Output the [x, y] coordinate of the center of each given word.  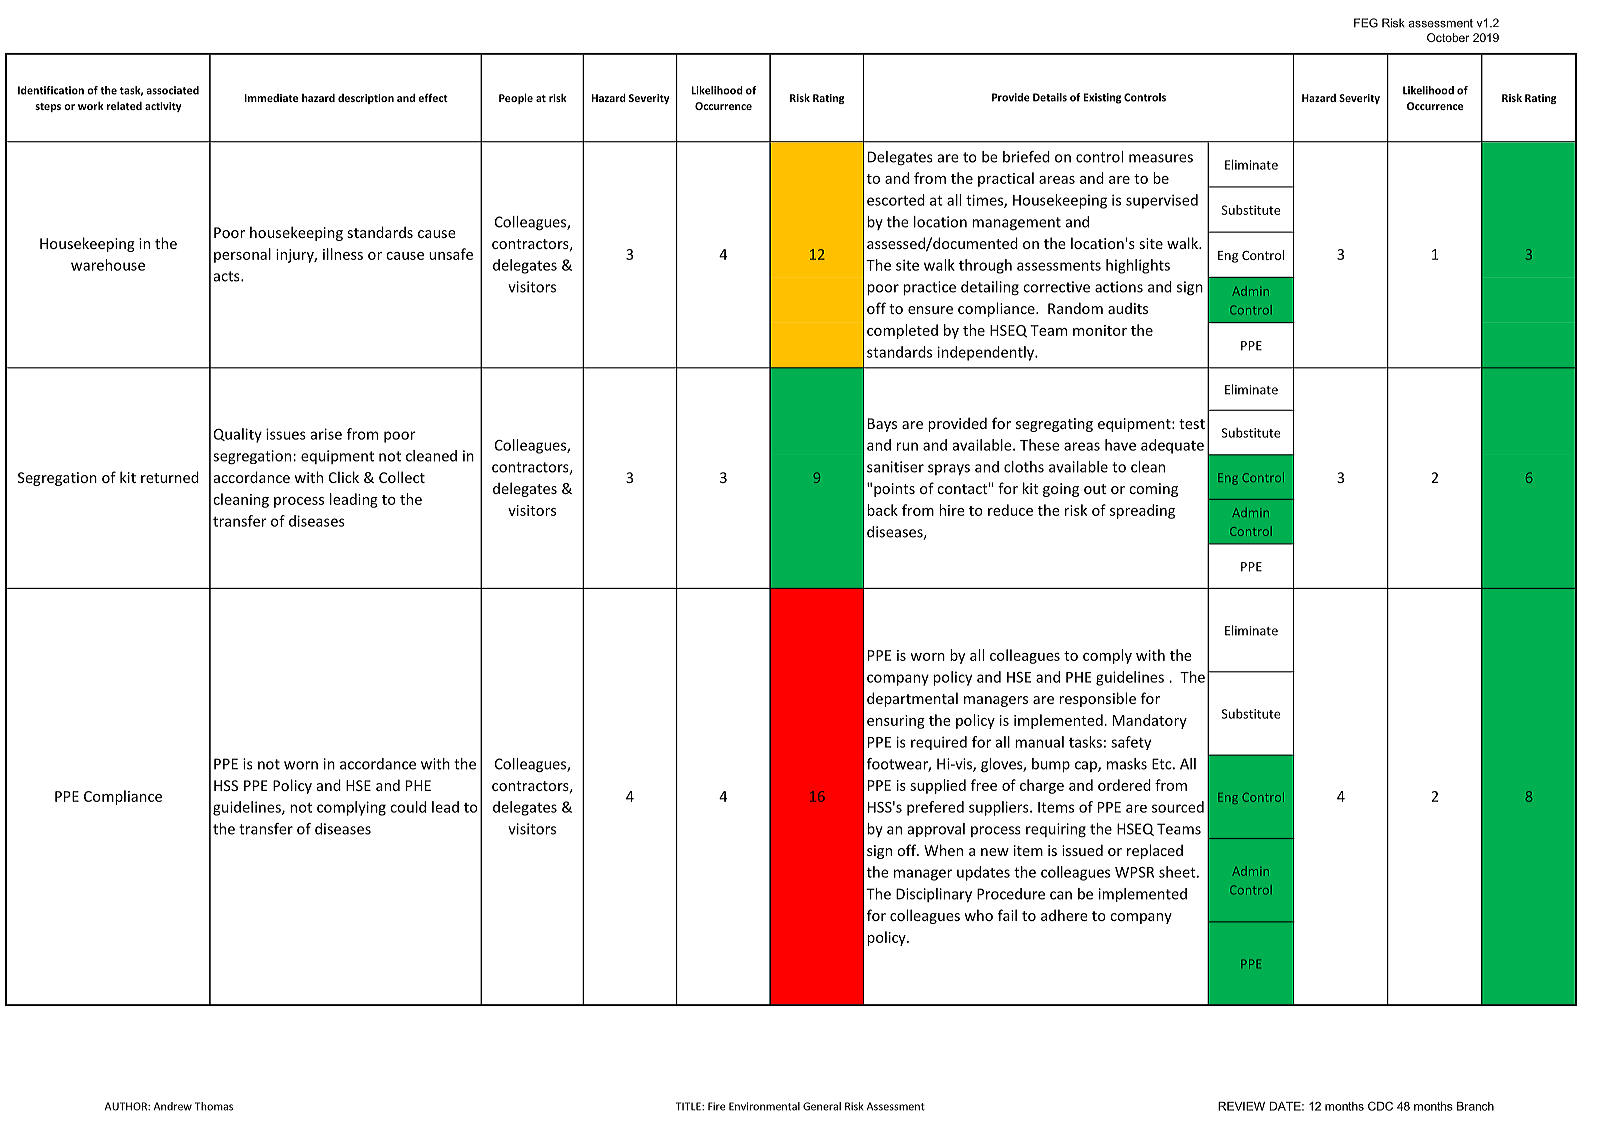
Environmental [764, 1106]
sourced [1178, 807]
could [408, 807]
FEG [1366, 23]
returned [170, 477]
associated [172, 90]
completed [902, 331]
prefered [935, 808]
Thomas [214, 1106]
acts [228, 276]
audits [1128, 308]
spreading [1142, 511]
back [882, 510]
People [516, 98]
